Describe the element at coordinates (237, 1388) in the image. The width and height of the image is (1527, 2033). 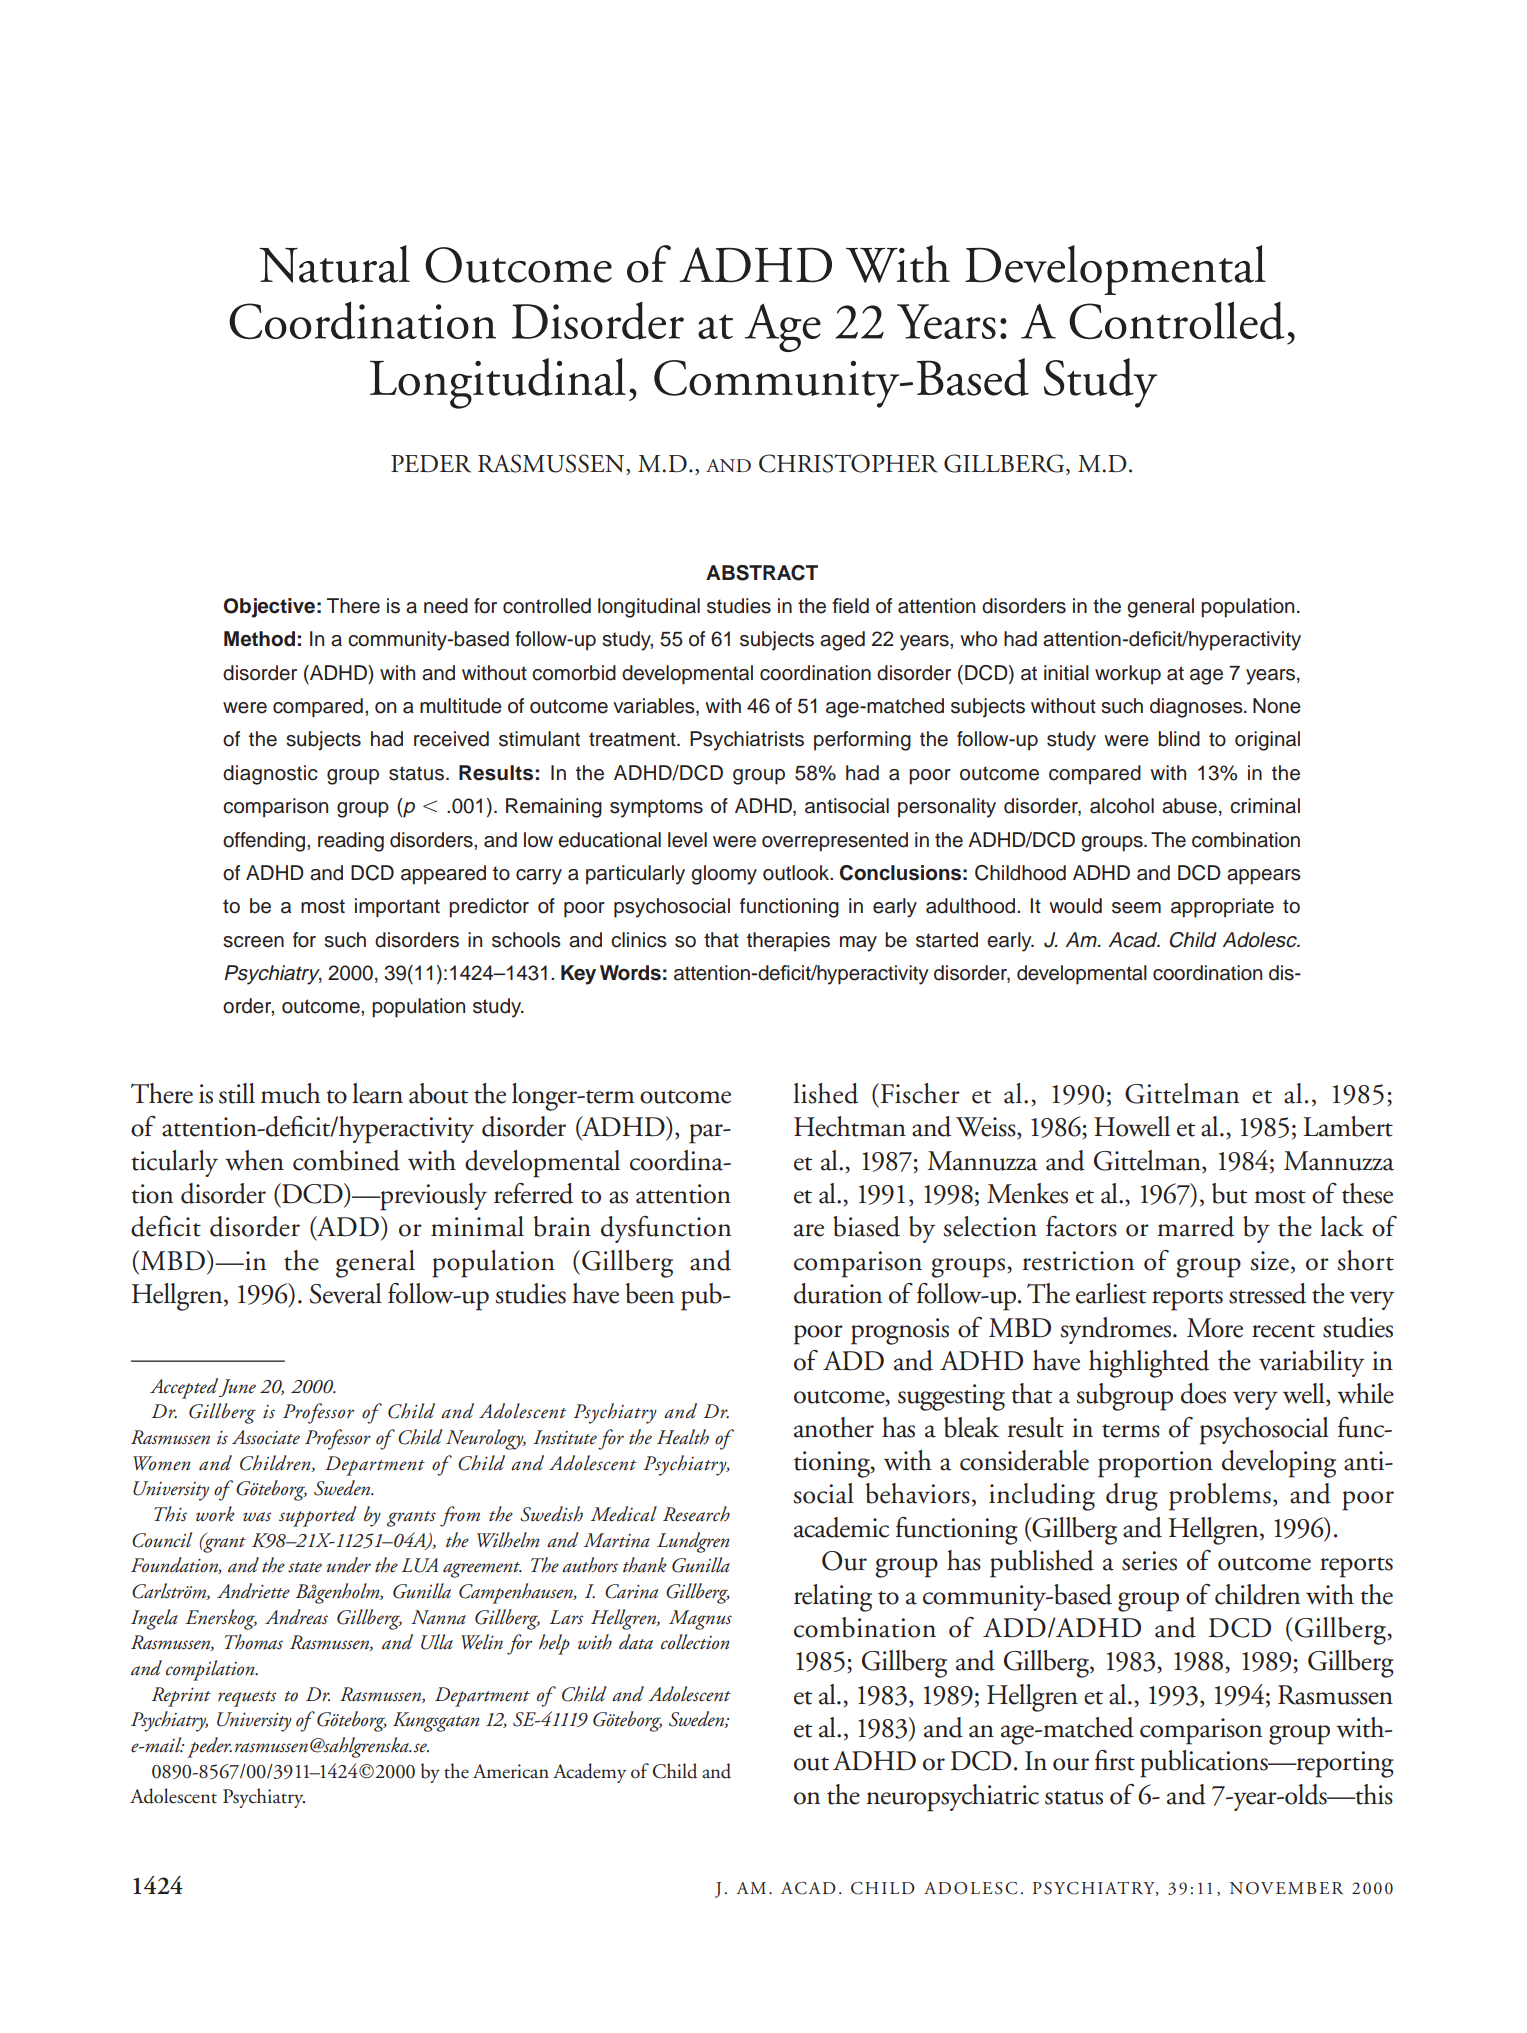
I see `June` at that location.
